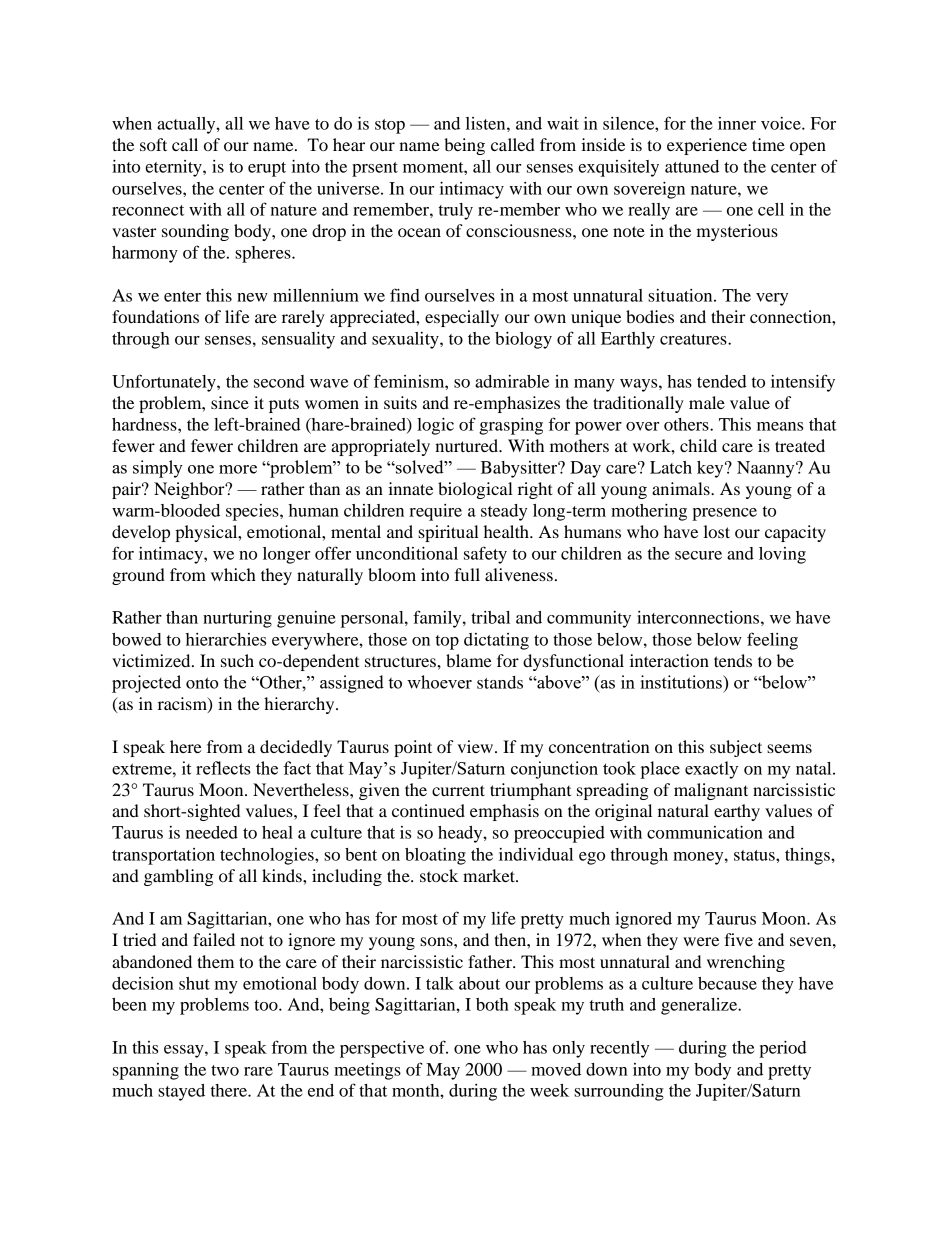 The width and height of the document is (952, 1233). What do you see at coordinates (225, 1070) in the document?
I see `two` at bounding box center [225, 1070].
